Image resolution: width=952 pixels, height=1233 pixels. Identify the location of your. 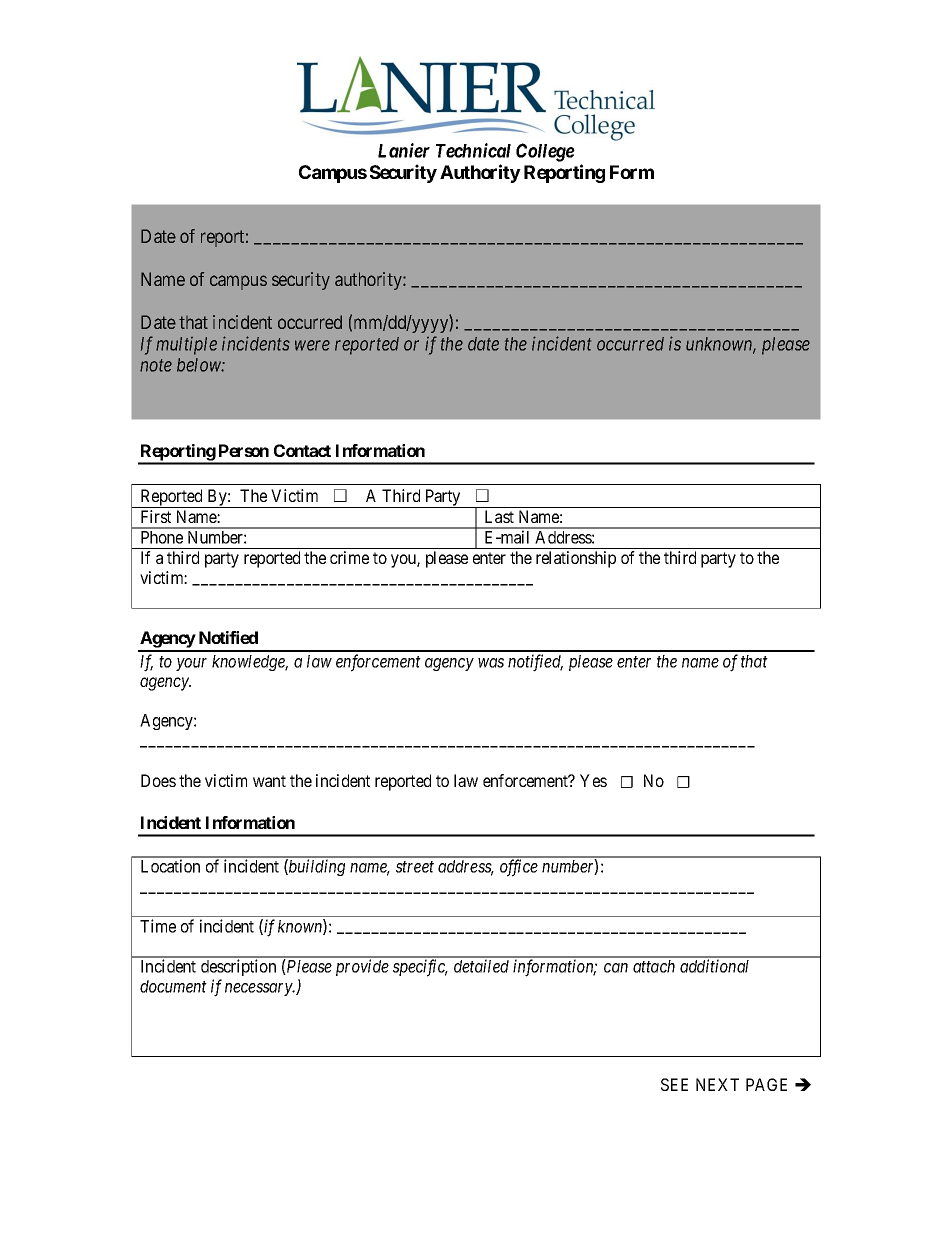
(191, 664).
